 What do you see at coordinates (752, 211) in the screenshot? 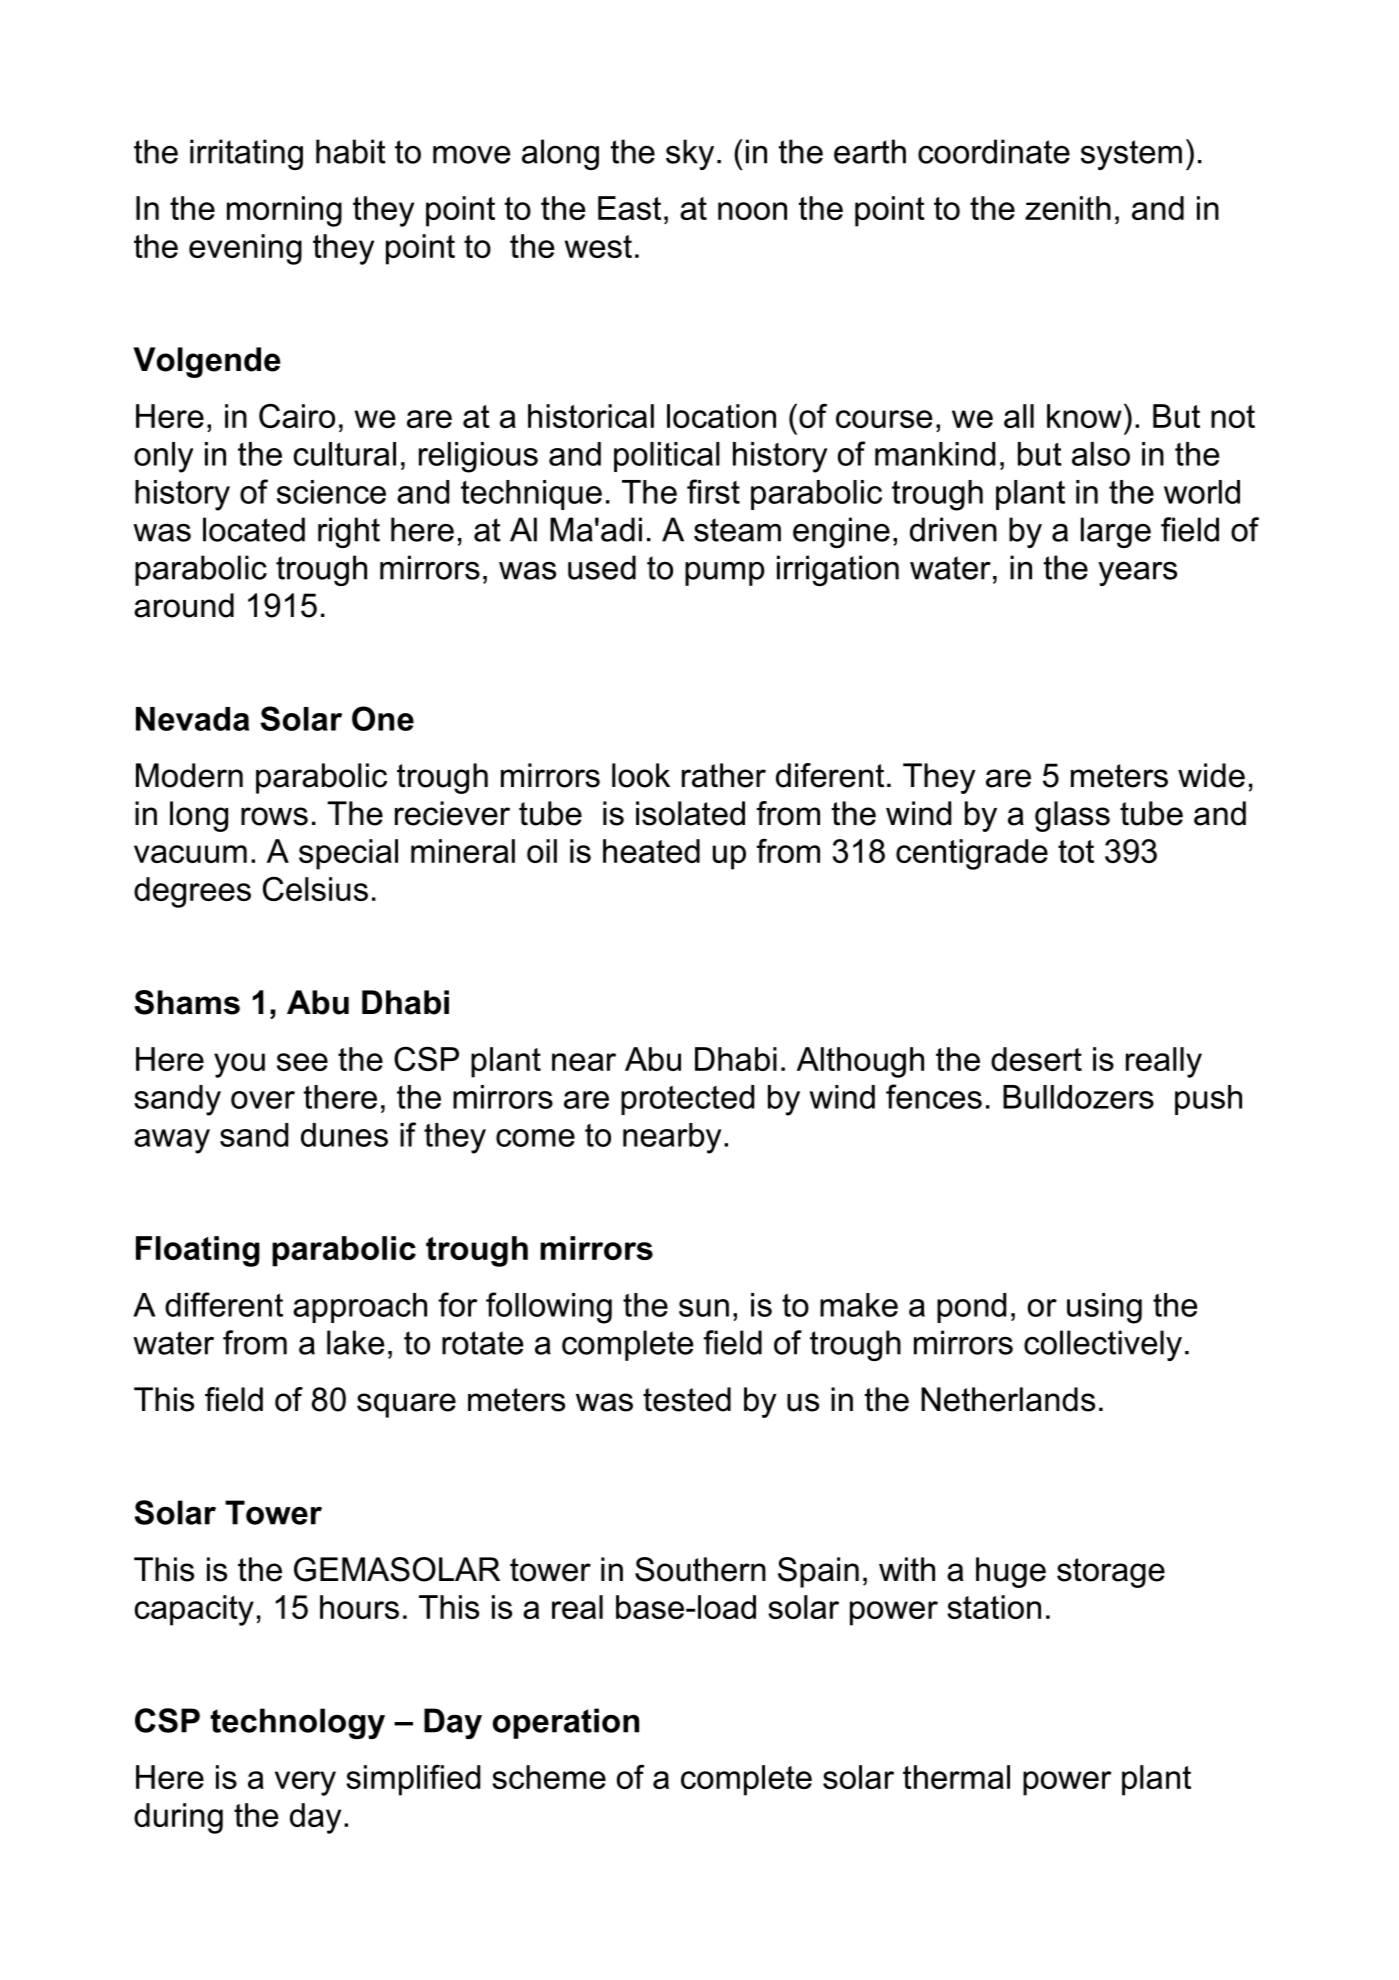
I see `noon` at bounding box center [752, 211].
